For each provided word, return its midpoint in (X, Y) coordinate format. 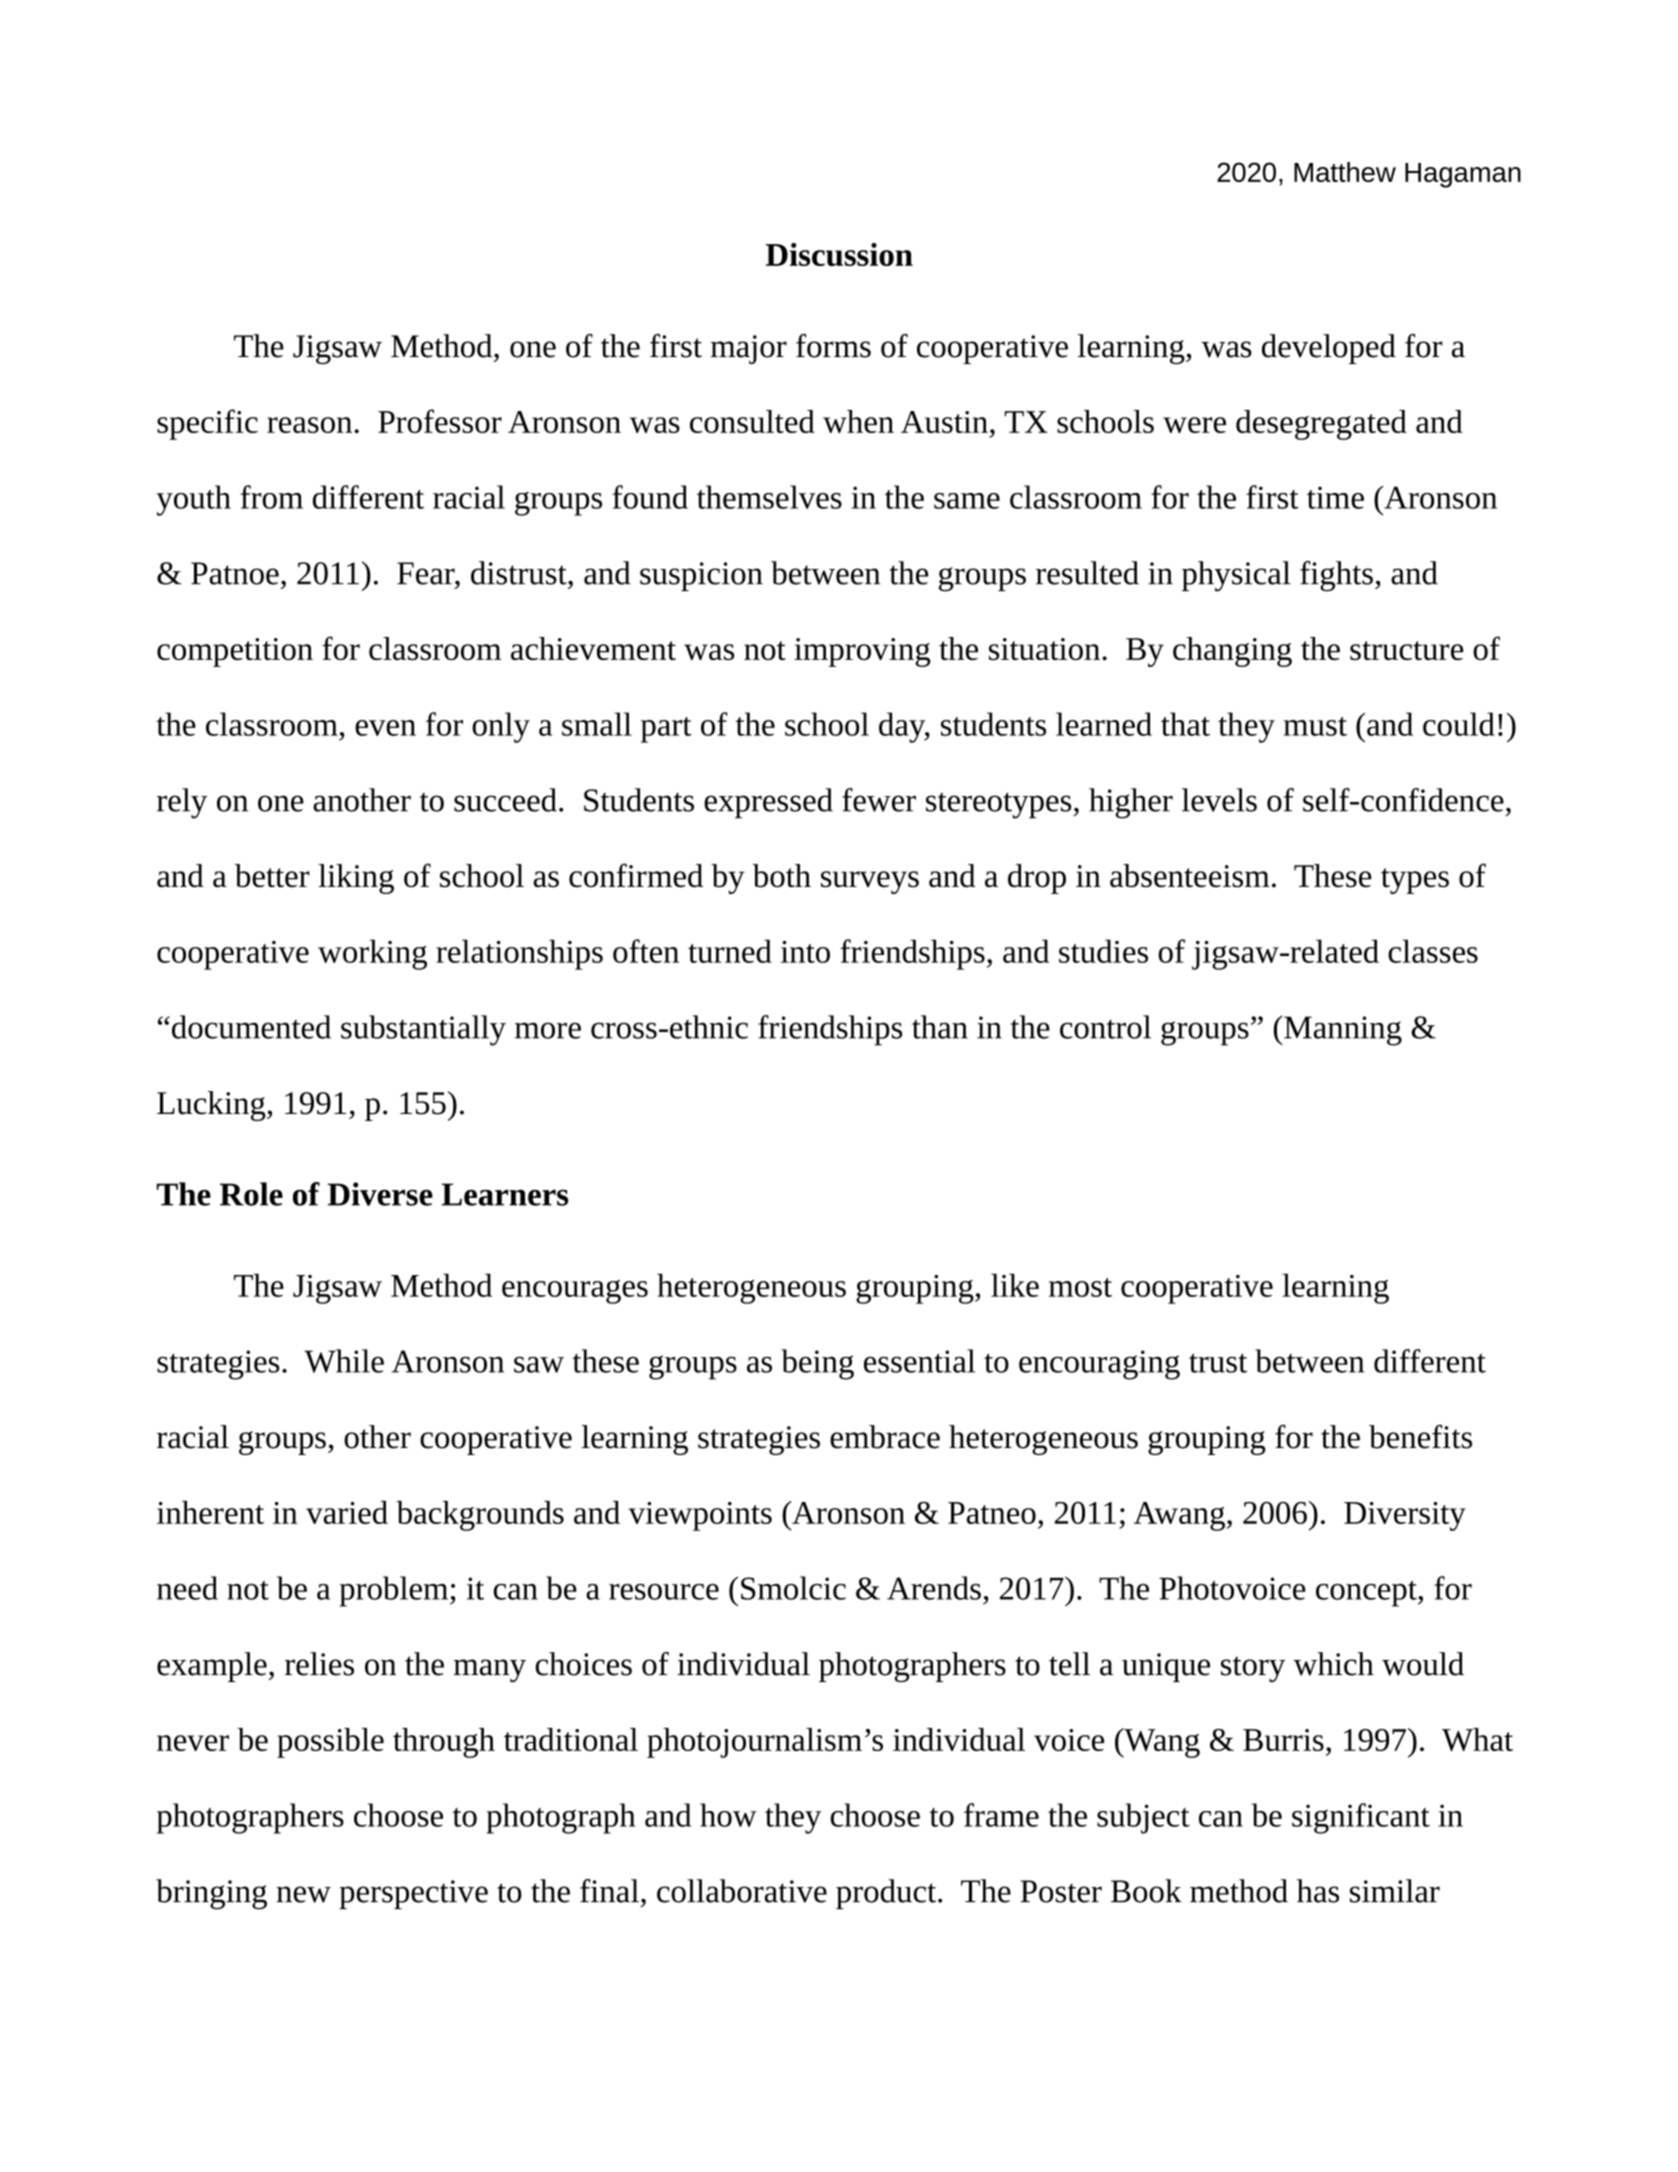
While (344, 1361)
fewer (879, 800)
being (817, 1364)
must (1315, 726)
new (304, 1894)
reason (311, 425)
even (385, 728)
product (886, 1894)
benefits (1420, 1437)
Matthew (1345, 172)
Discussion (839, 254)
